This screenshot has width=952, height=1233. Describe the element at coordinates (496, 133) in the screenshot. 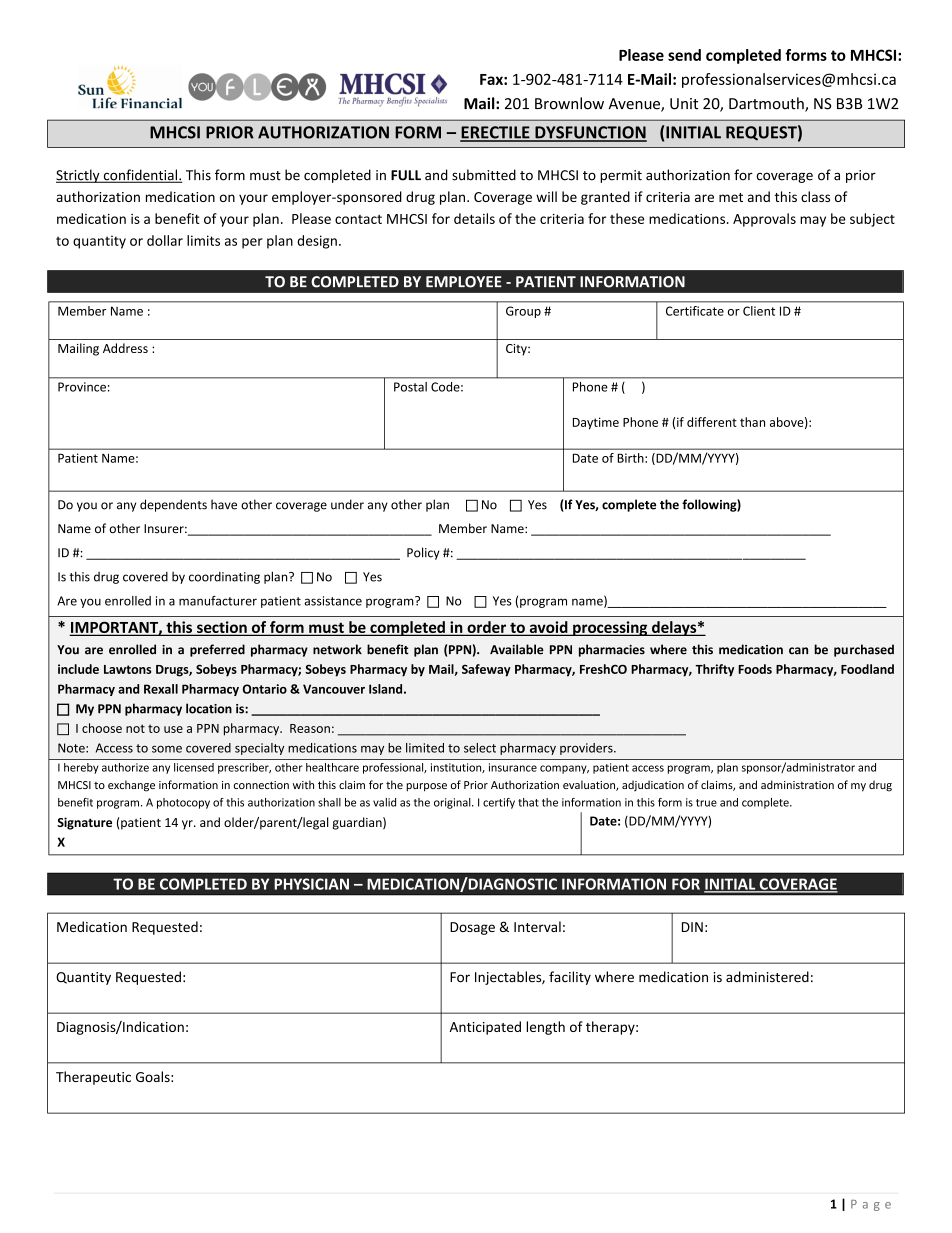

I see `ERECTILE` at that location.
